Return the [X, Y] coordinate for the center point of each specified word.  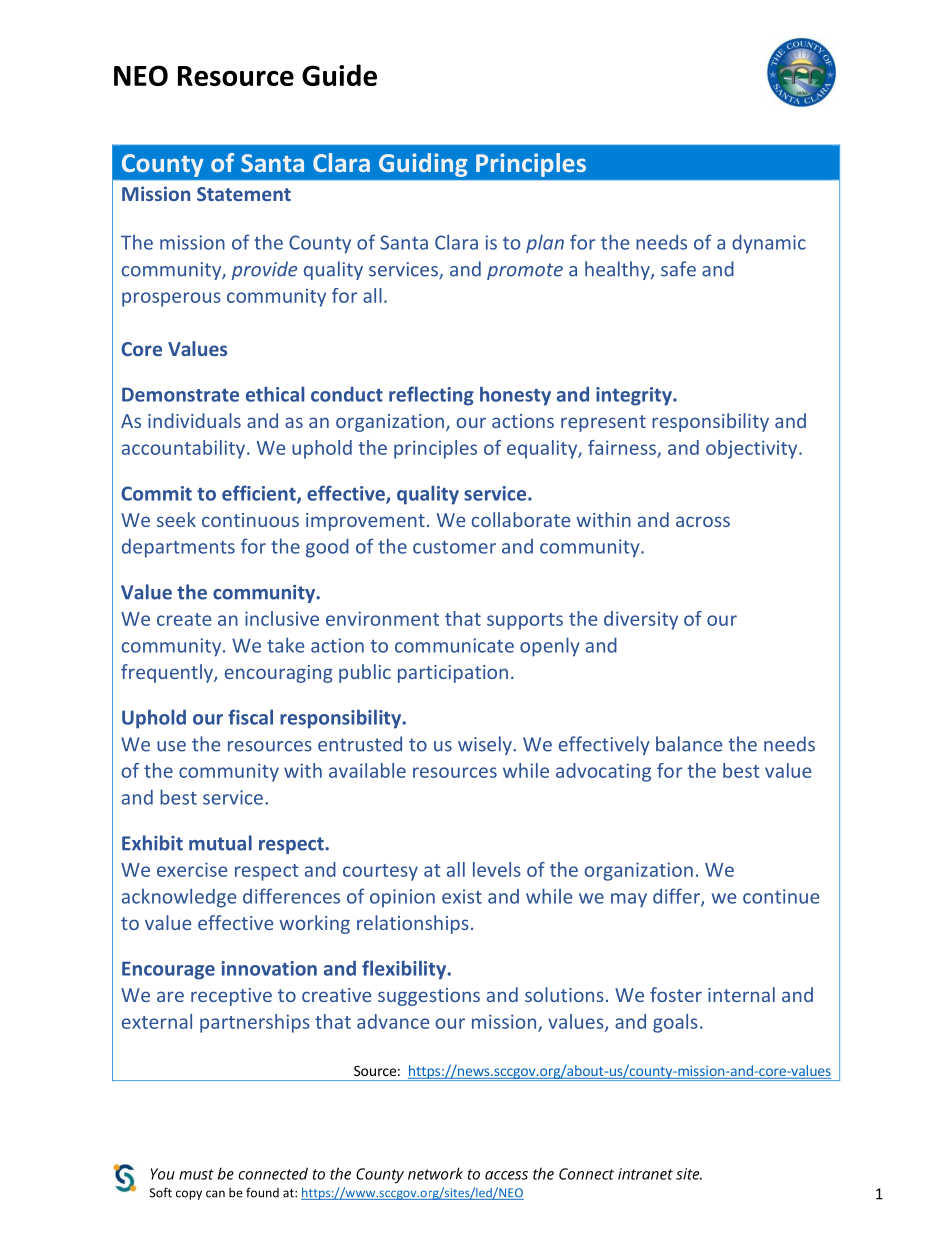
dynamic [769, 244]
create [184, 619]
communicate [454, 645]
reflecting [431, 396]
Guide [339, 75]
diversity [641, 620]
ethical [275, 394]
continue [781, 896]
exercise [192, 869]
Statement [244, 194]
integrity [635, 396]
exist [462, 896]
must [196, 1174]
